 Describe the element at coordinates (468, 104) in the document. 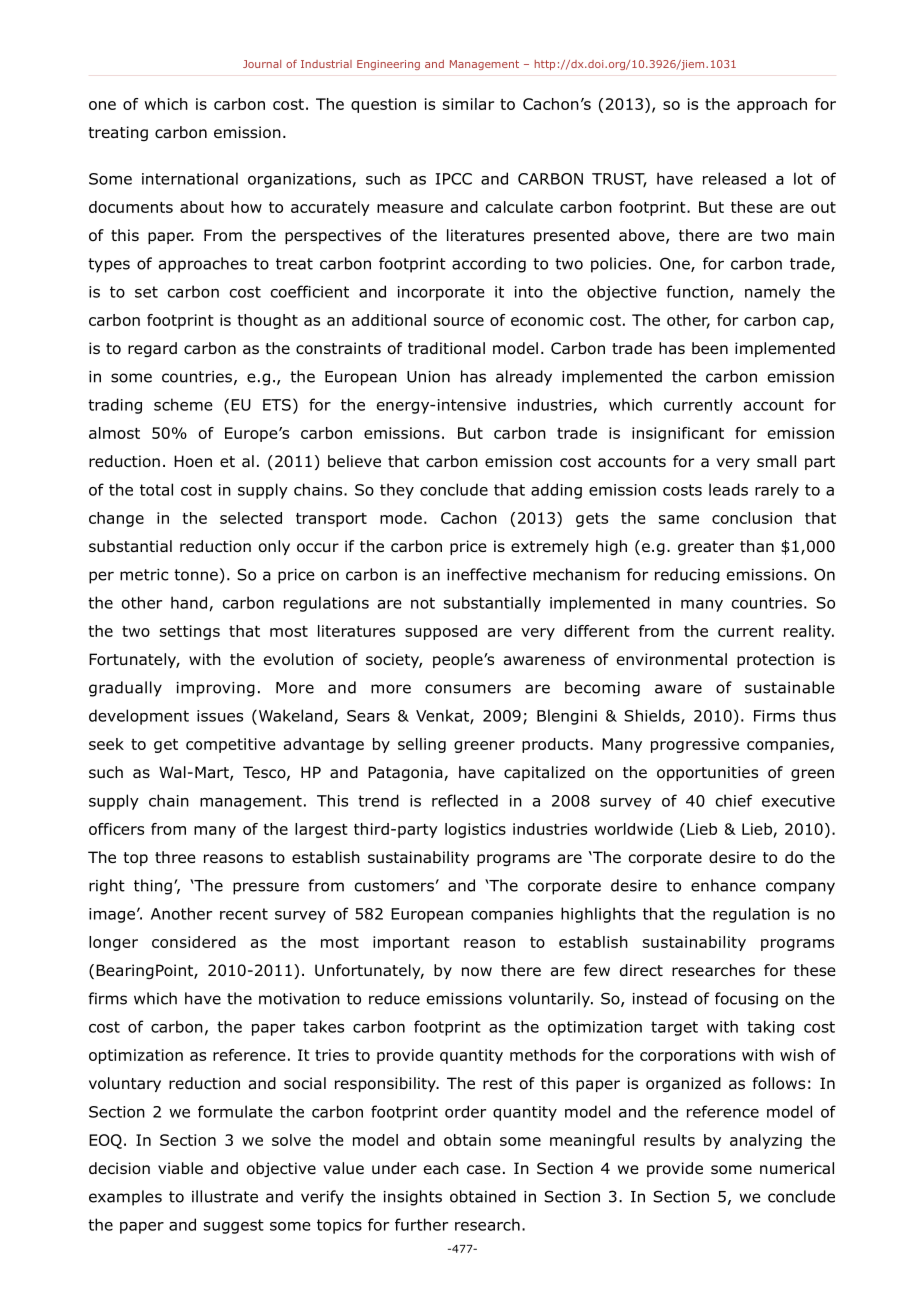

I see `similar` at that location.
